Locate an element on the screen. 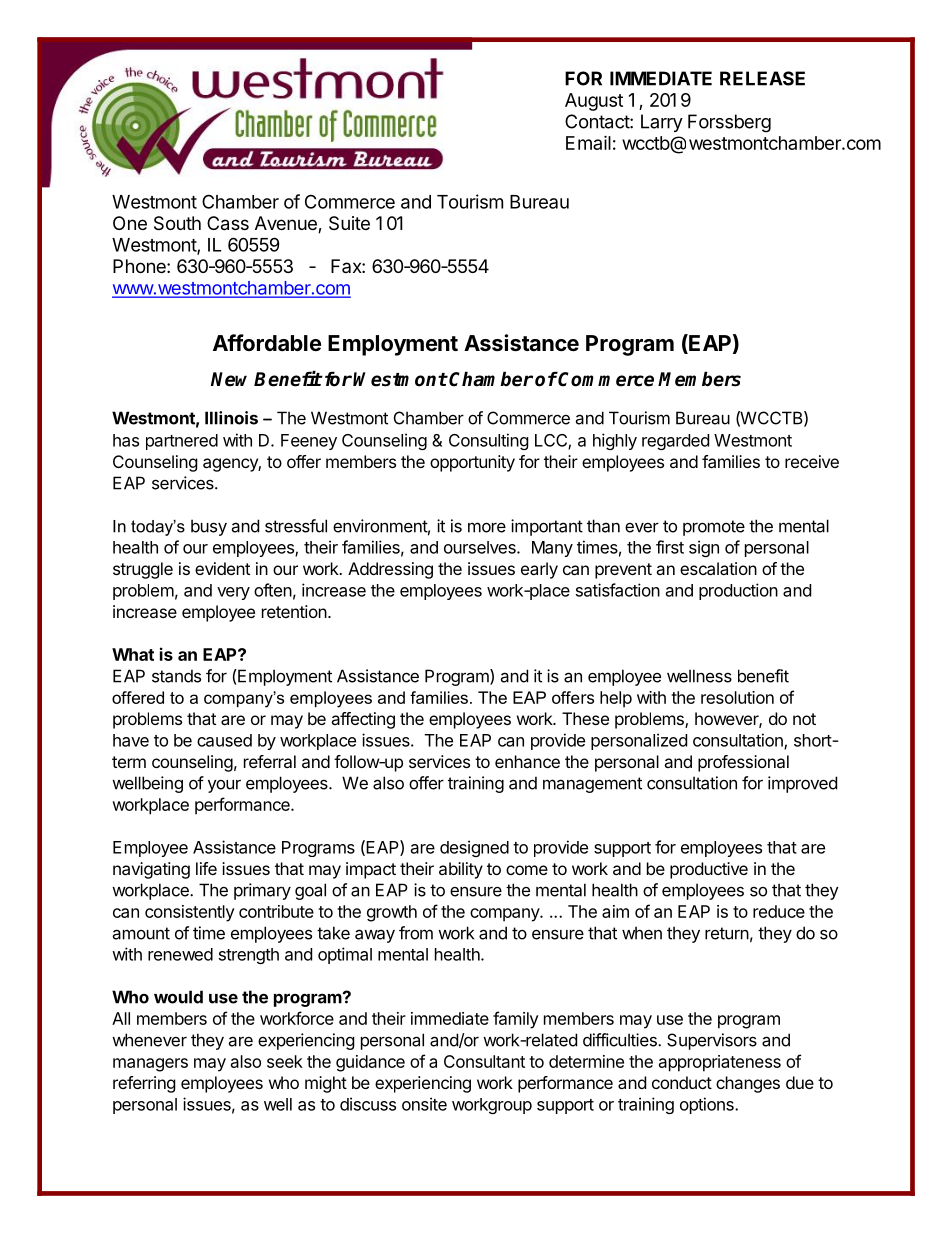  Consulting is located at coordinates (489, 441).
